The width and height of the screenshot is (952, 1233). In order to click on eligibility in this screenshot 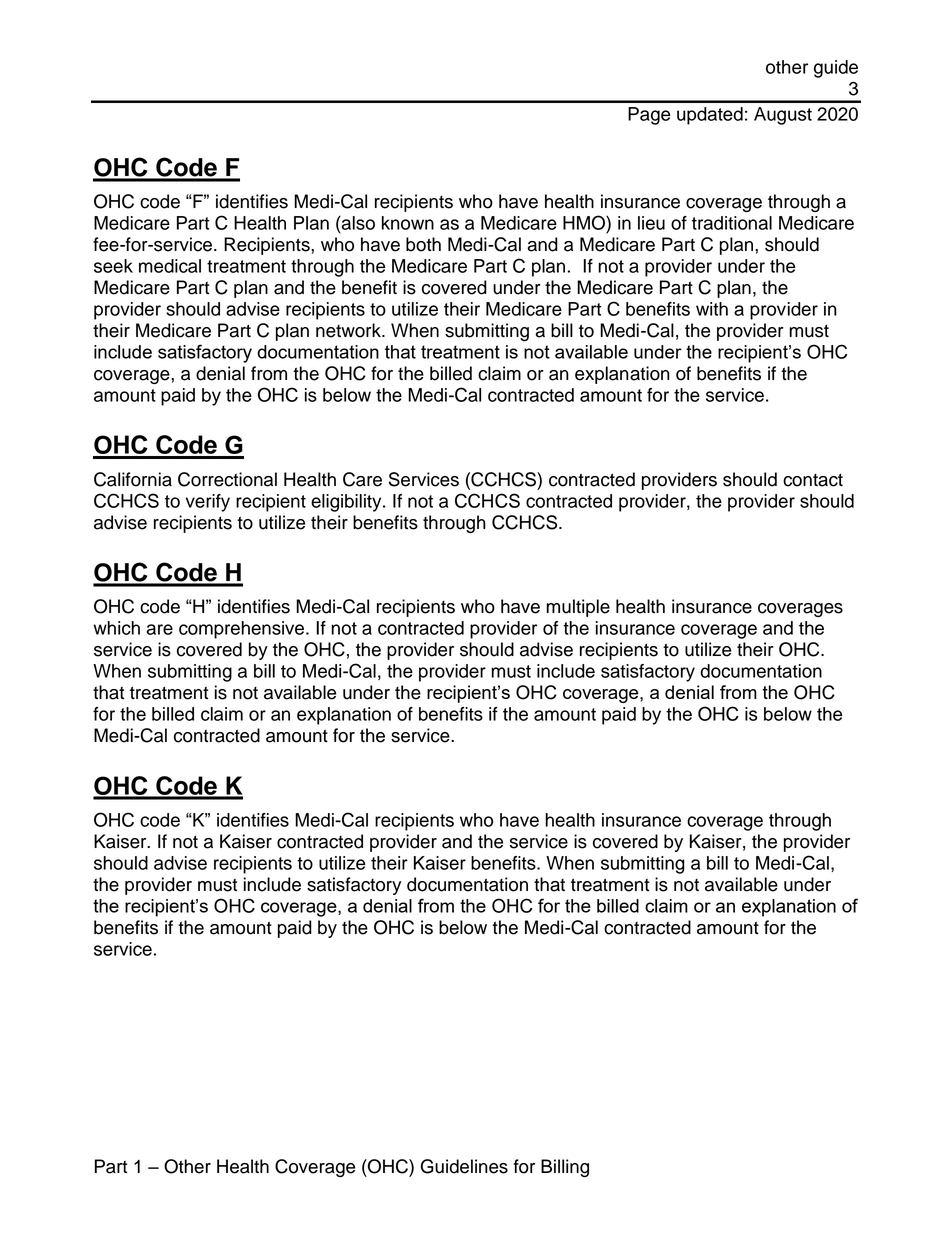, I will do `click(347, 503)`.
